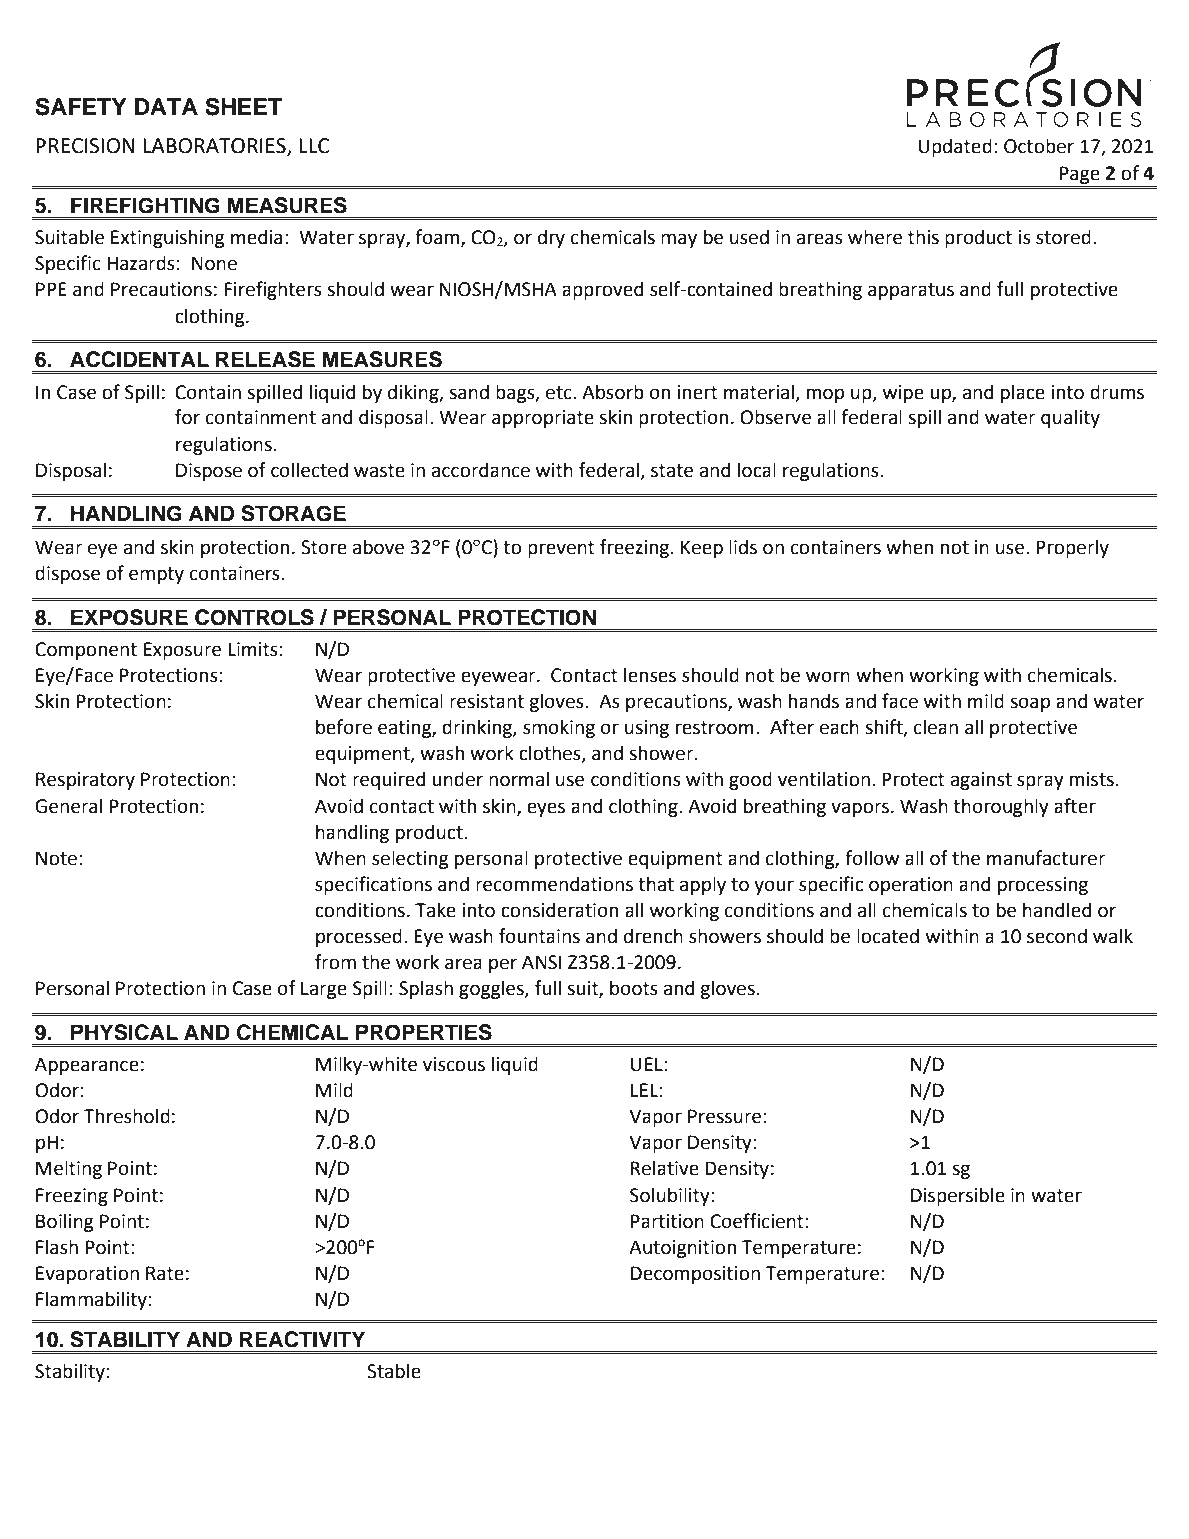  I want to click on Respiratory, so click(85, 781).
